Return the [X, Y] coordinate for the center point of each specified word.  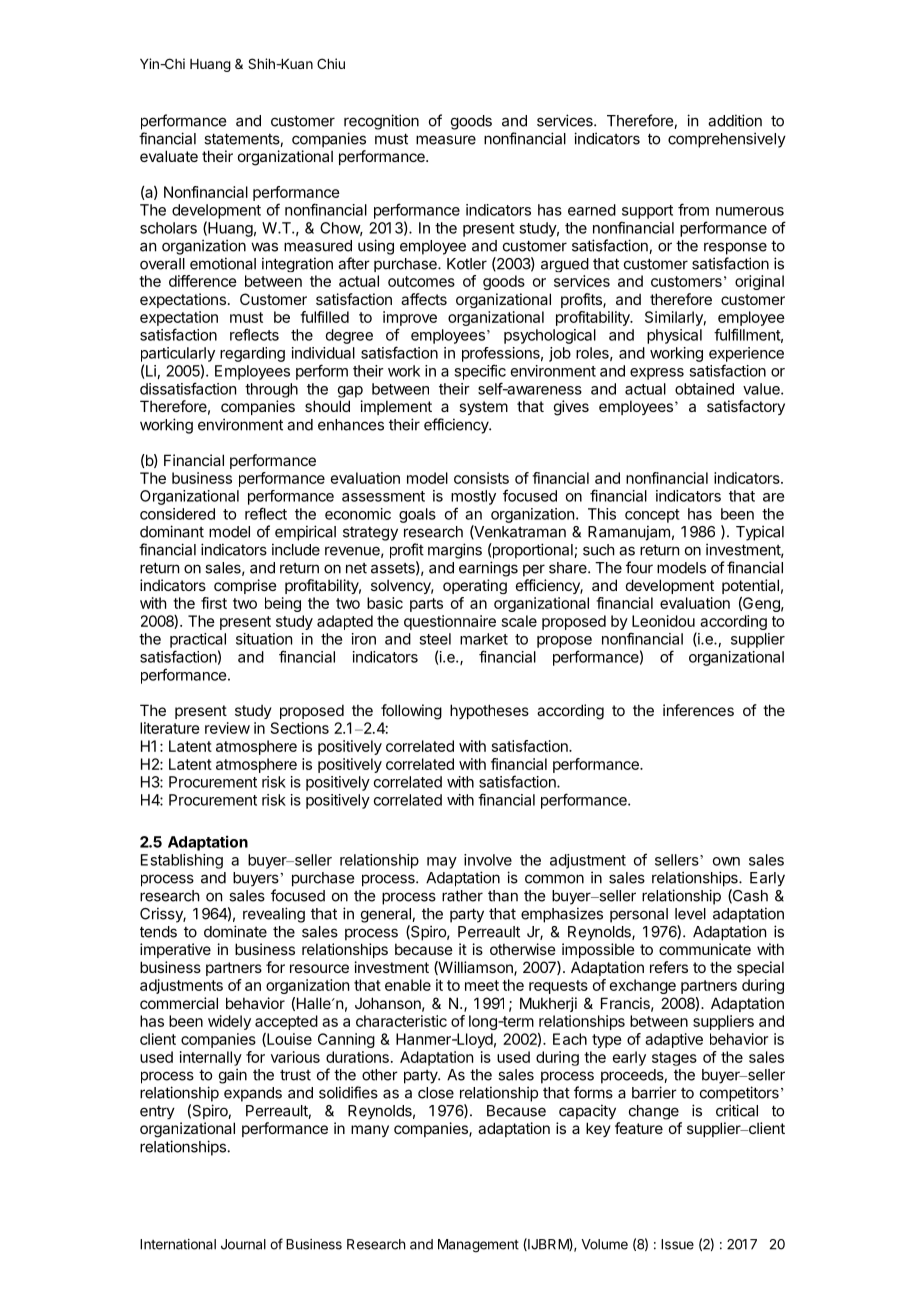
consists [481, 478]
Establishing [182, 861]
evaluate [169, 156]
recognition [381, 122]
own [726, 861]
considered [177, 514]
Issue [677, 1244]
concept [652, 516]
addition [735, 120]
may [442, 863]
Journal [243, 1244]
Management [478, 1246]
